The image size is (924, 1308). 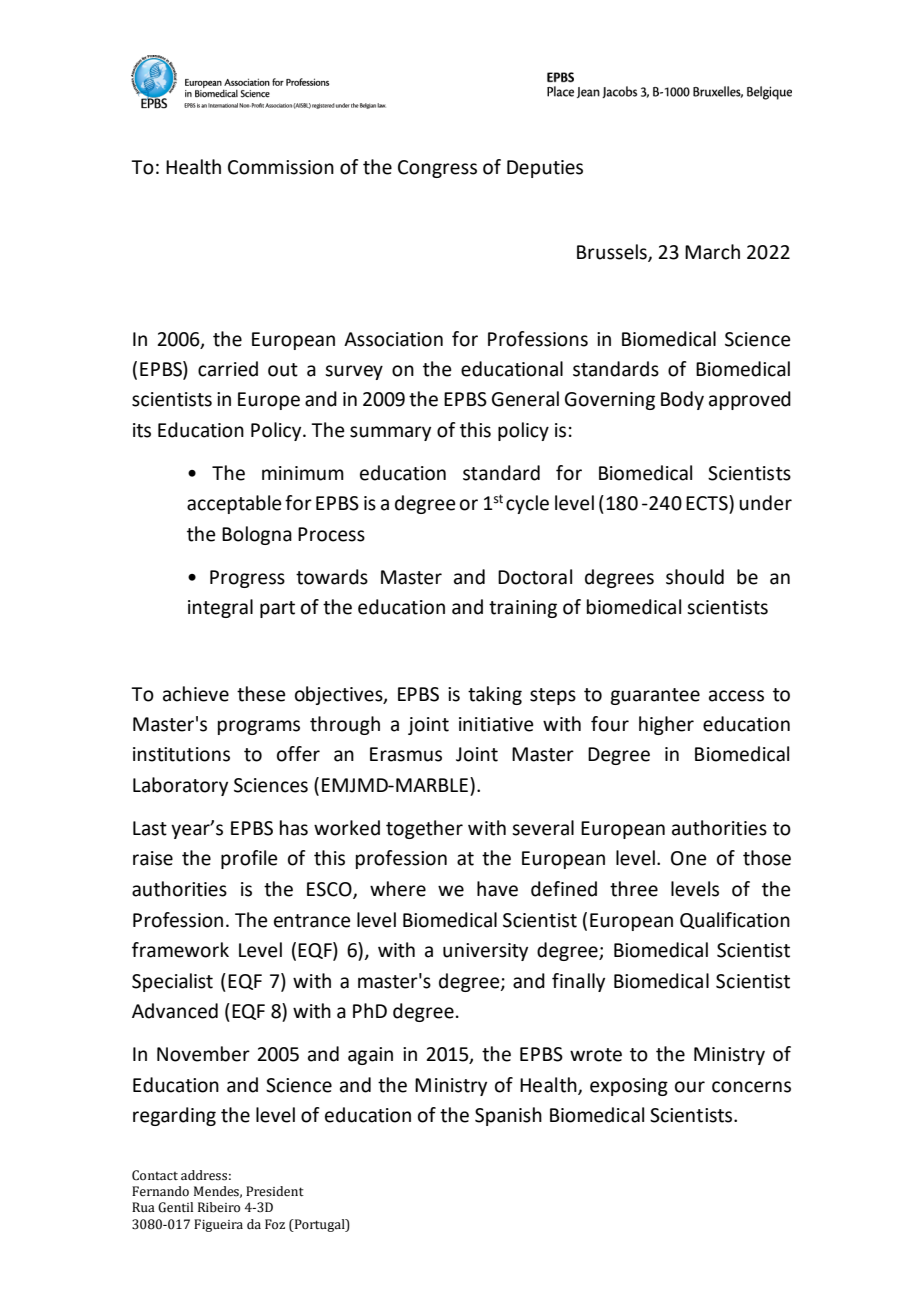 I want to click on cycle, so click(x=527, y=504).
